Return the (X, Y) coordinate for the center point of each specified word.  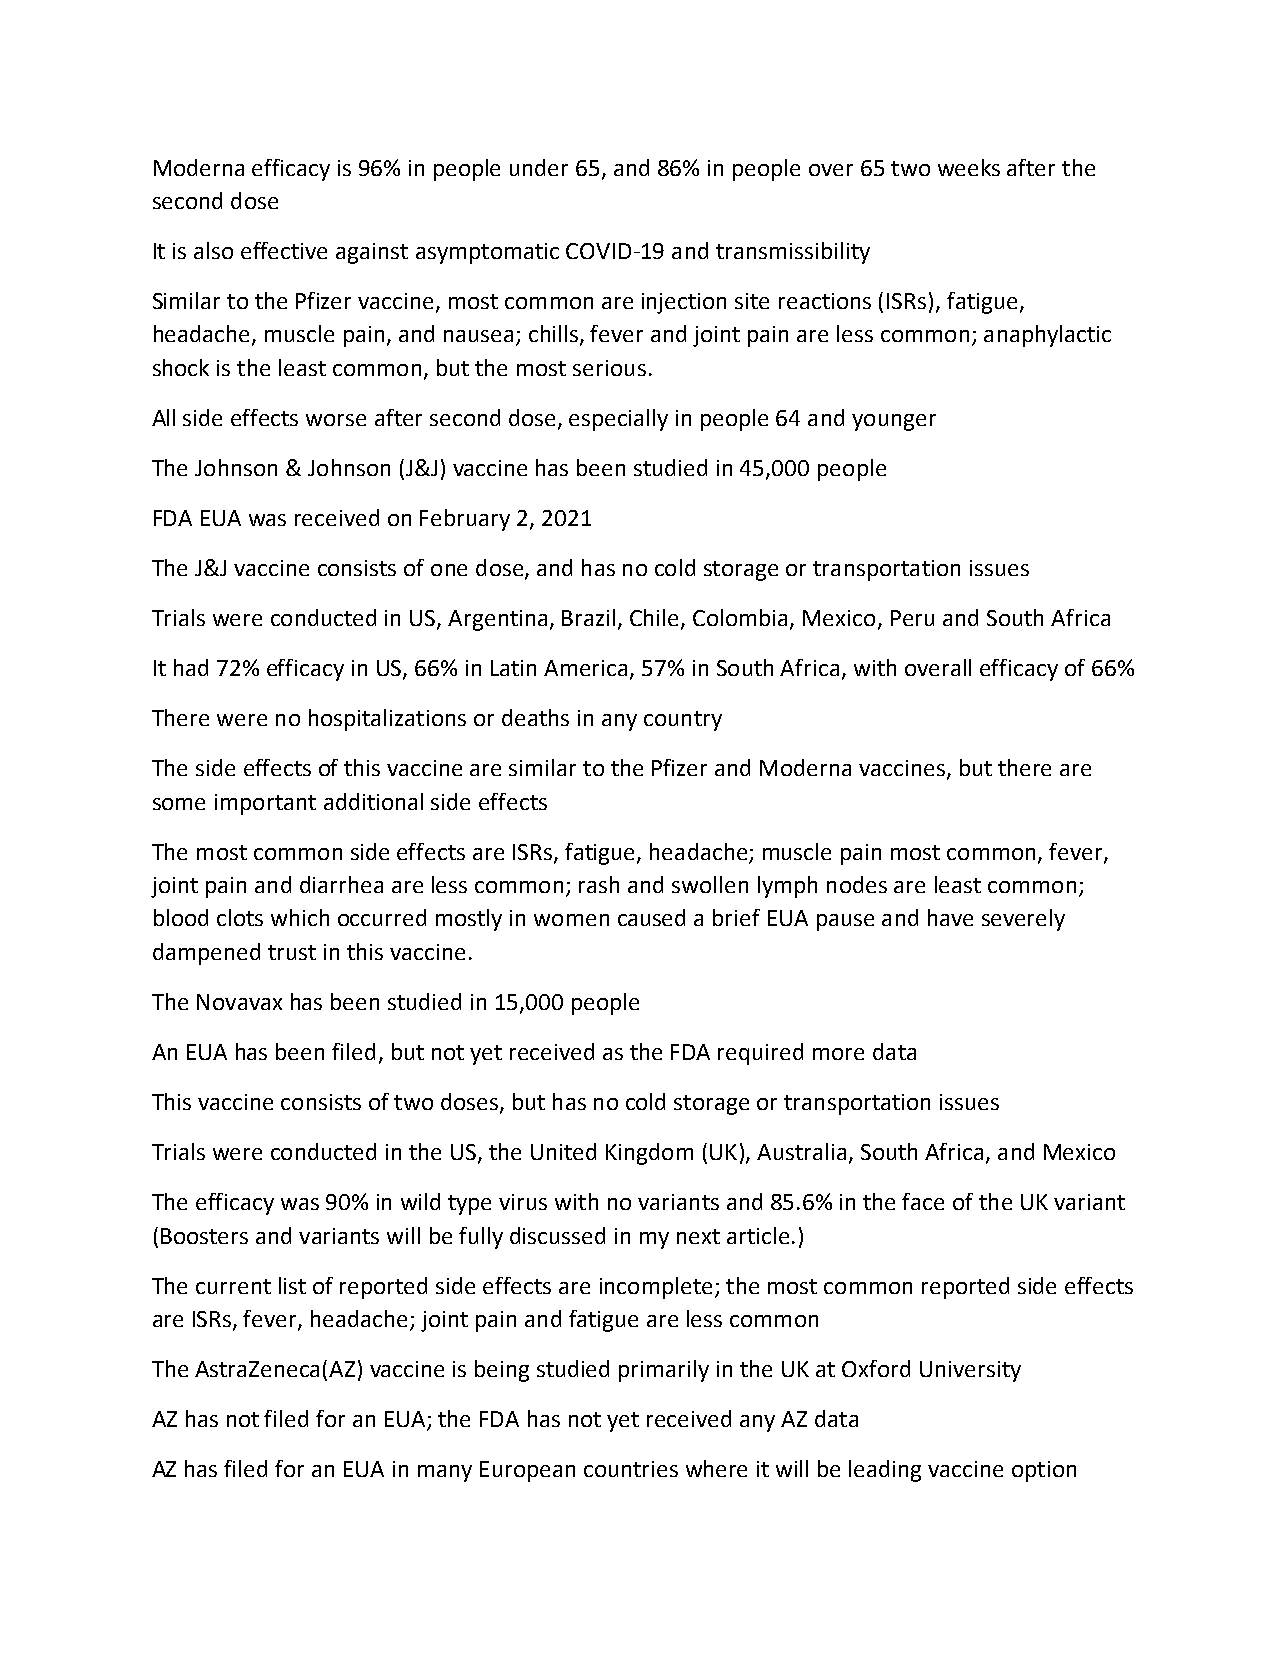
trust (292, 952)
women (571, 920)
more (838, 1054)
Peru (912, 618)
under (539, 167)
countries (631, 1469)
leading (885, 1471)
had (191, 667)
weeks (969, 167)
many (445, 1473)
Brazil (588, 617)
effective (284, 250)
